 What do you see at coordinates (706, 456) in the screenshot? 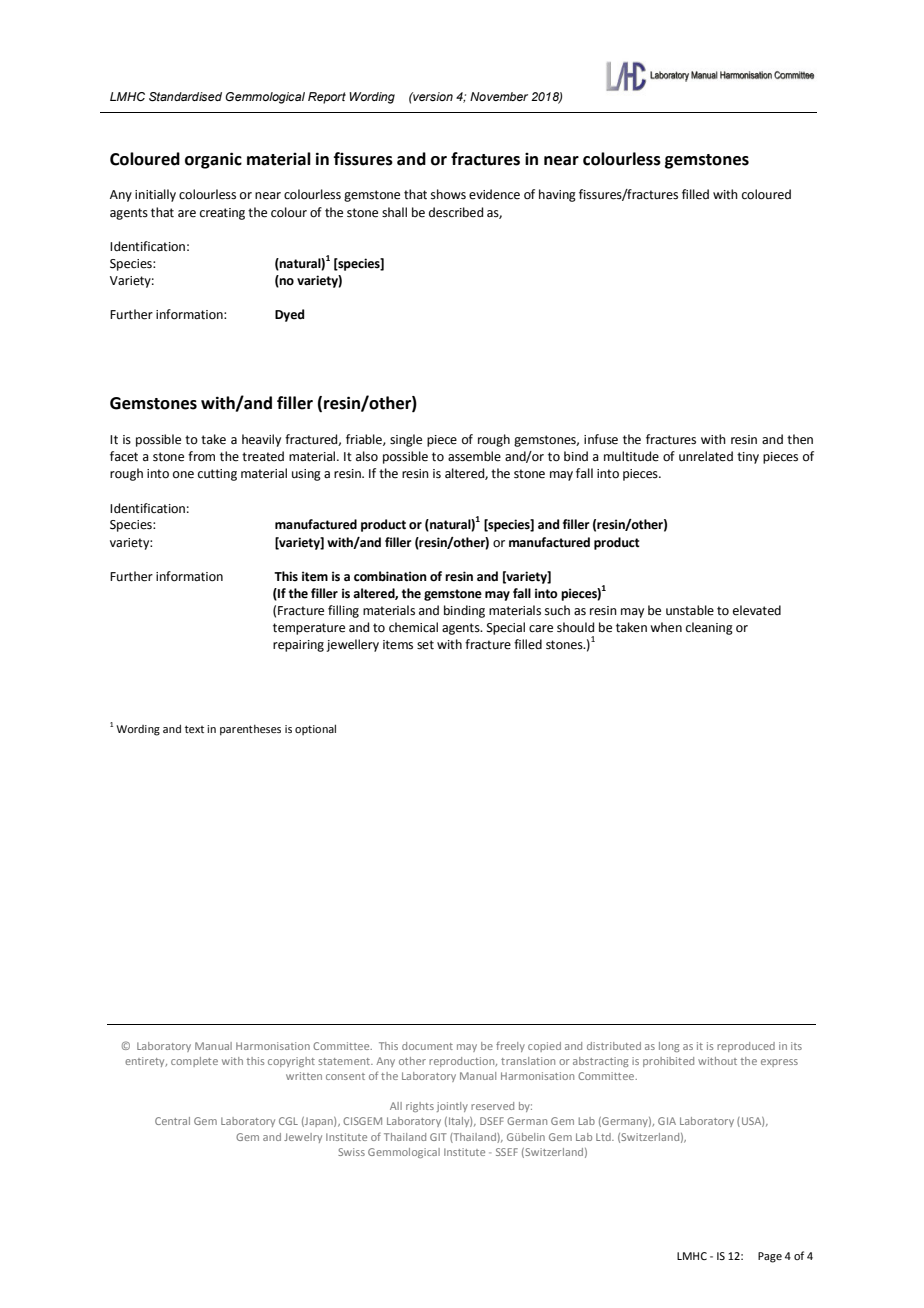
I see `unrelated` at bounding box center [706, 456].
